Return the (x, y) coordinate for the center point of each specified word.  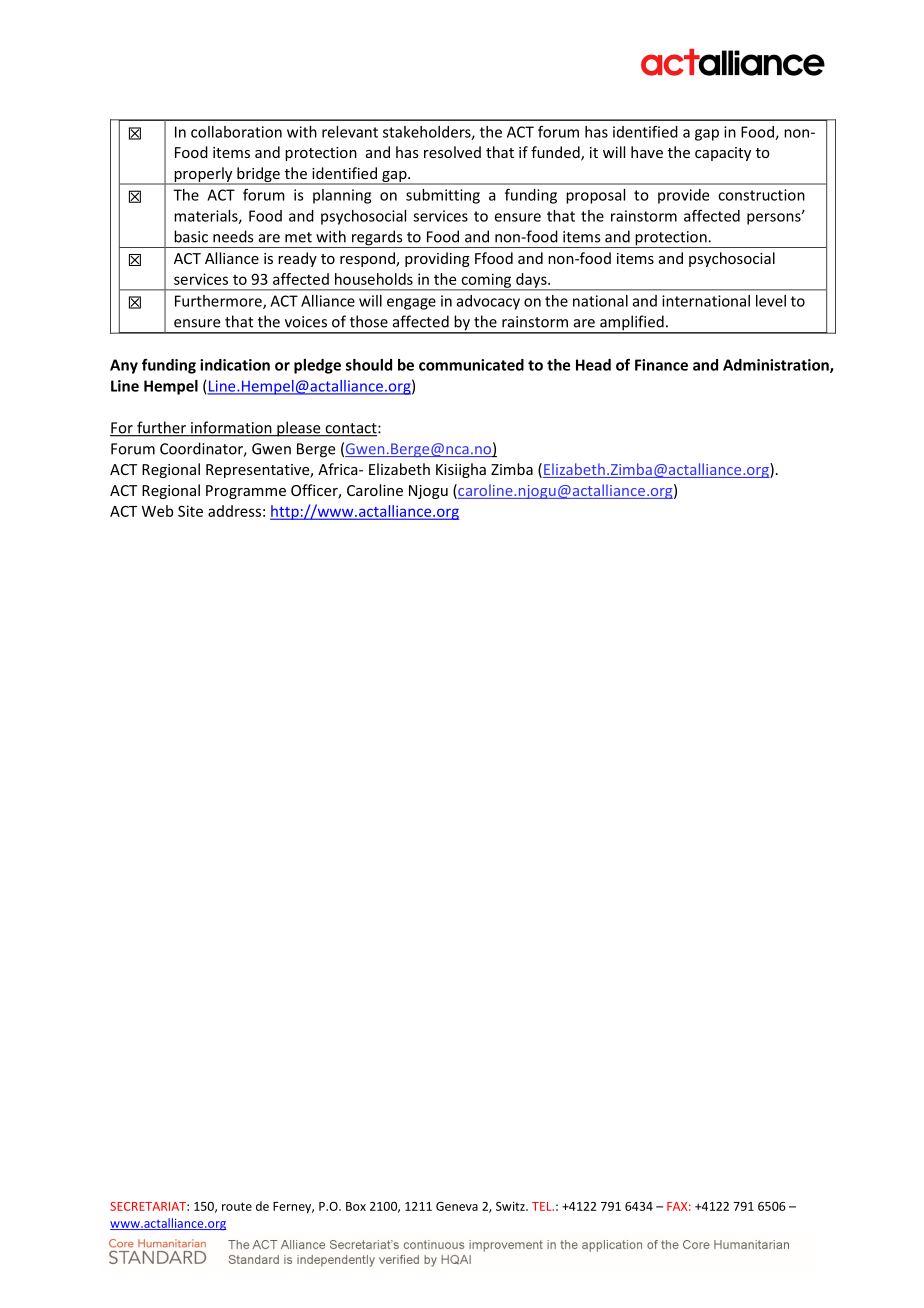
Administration (777, 366)
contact (351, 429)
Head (593, 365)
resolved (452, 152)
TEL (543, 1206)
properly (203, 175)
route (237, 1206)
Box (356, 1206)
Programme (246, 492)
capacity (723, 154)
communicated (471, 365)
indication (235, 365)
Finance (661, 365)
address (234, 511)
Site (190, 511)
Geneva (457, 1206)
